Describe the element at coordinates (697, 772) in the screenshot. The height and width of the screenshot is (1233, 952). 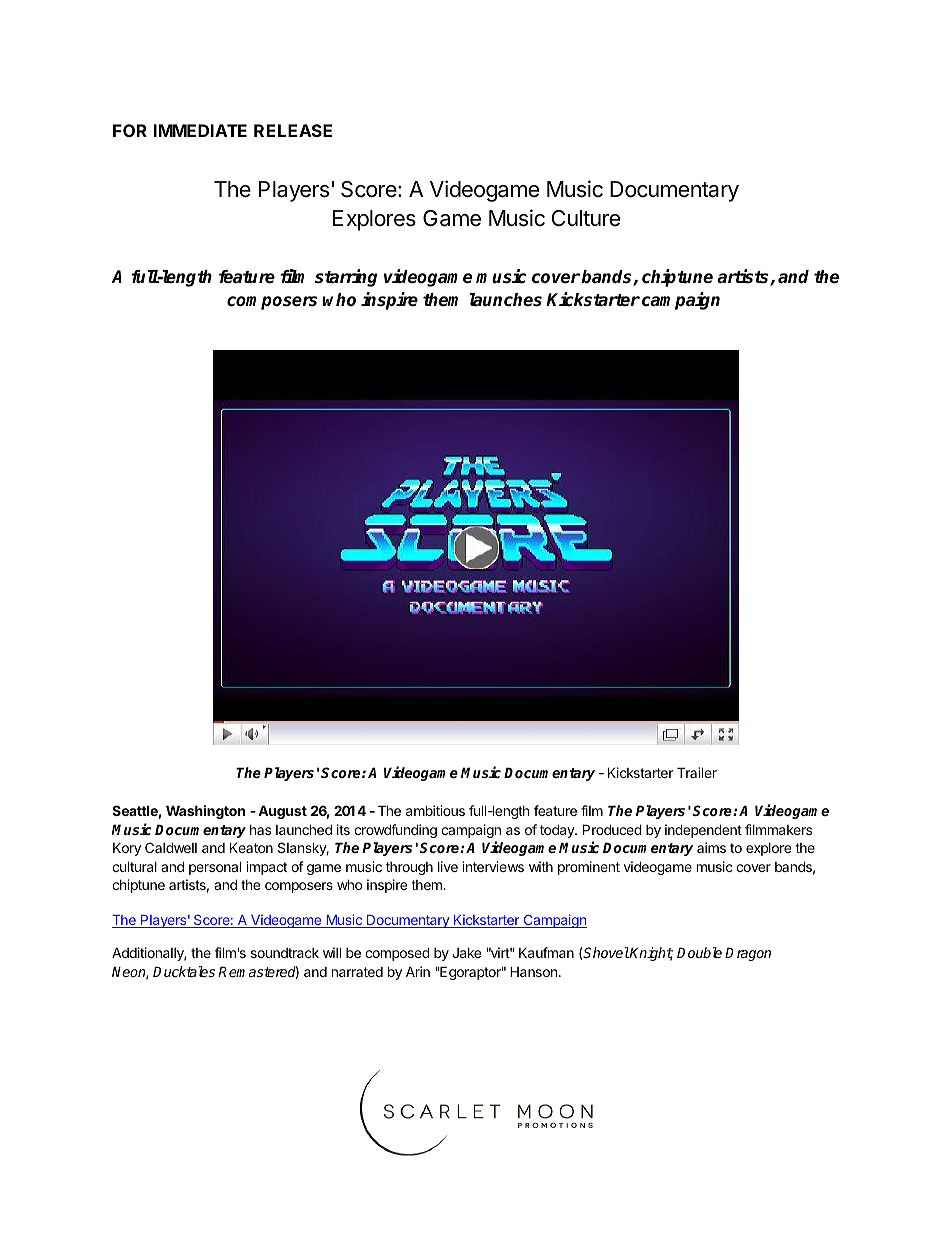
I see `Trailer` at that location.
